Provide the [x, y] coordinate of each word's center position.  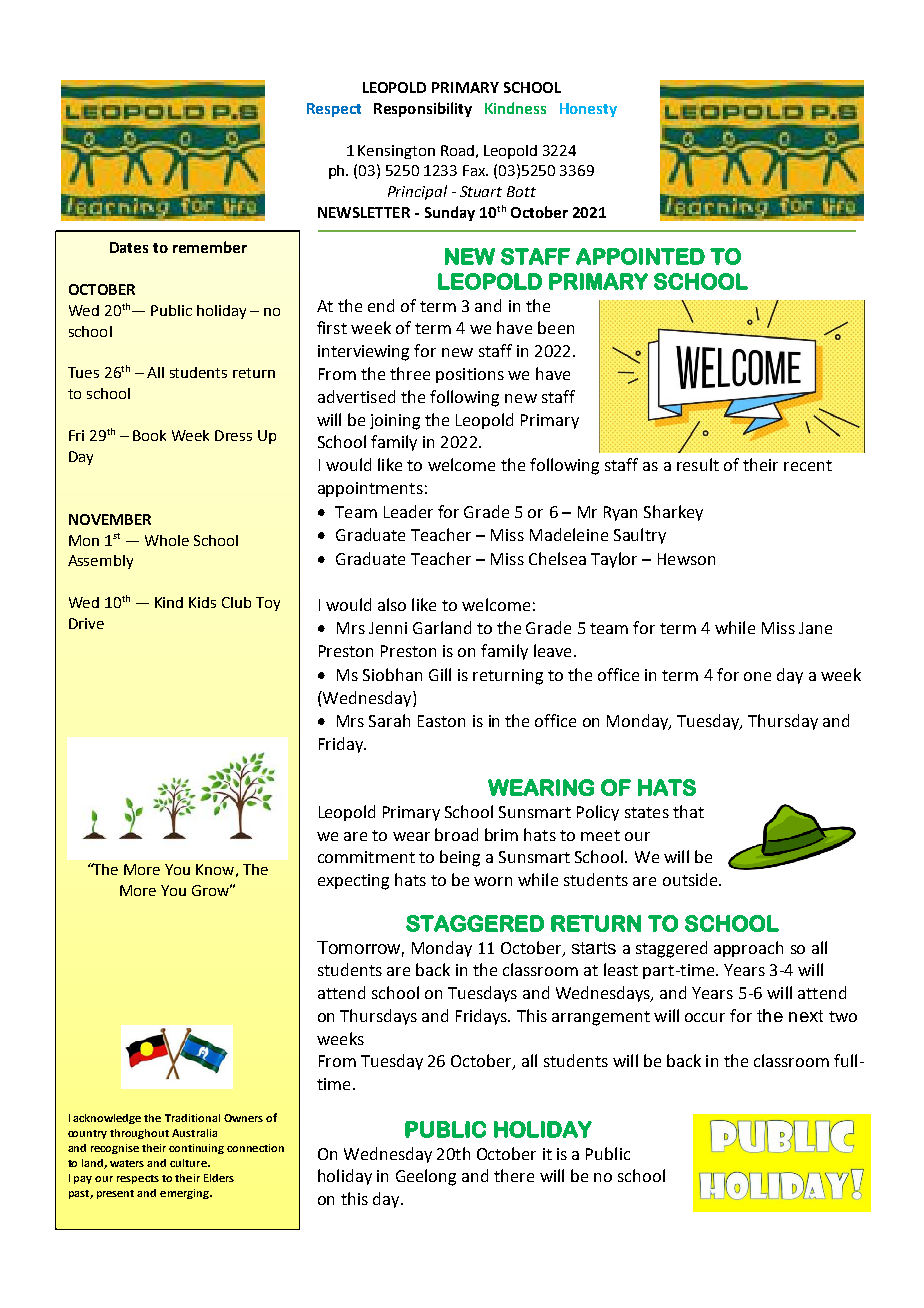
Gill [440, 674]
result [698, 464]
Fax [475, 170]
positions [470, 375]
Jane [815, 628]
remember [210, 247]
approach [748, 949]
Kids [202, 602]
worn [493, 881]
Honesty [588, 110]
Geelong [426, 1177]
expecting [353, 882]
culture [189, 1163]
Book [149, 435]
